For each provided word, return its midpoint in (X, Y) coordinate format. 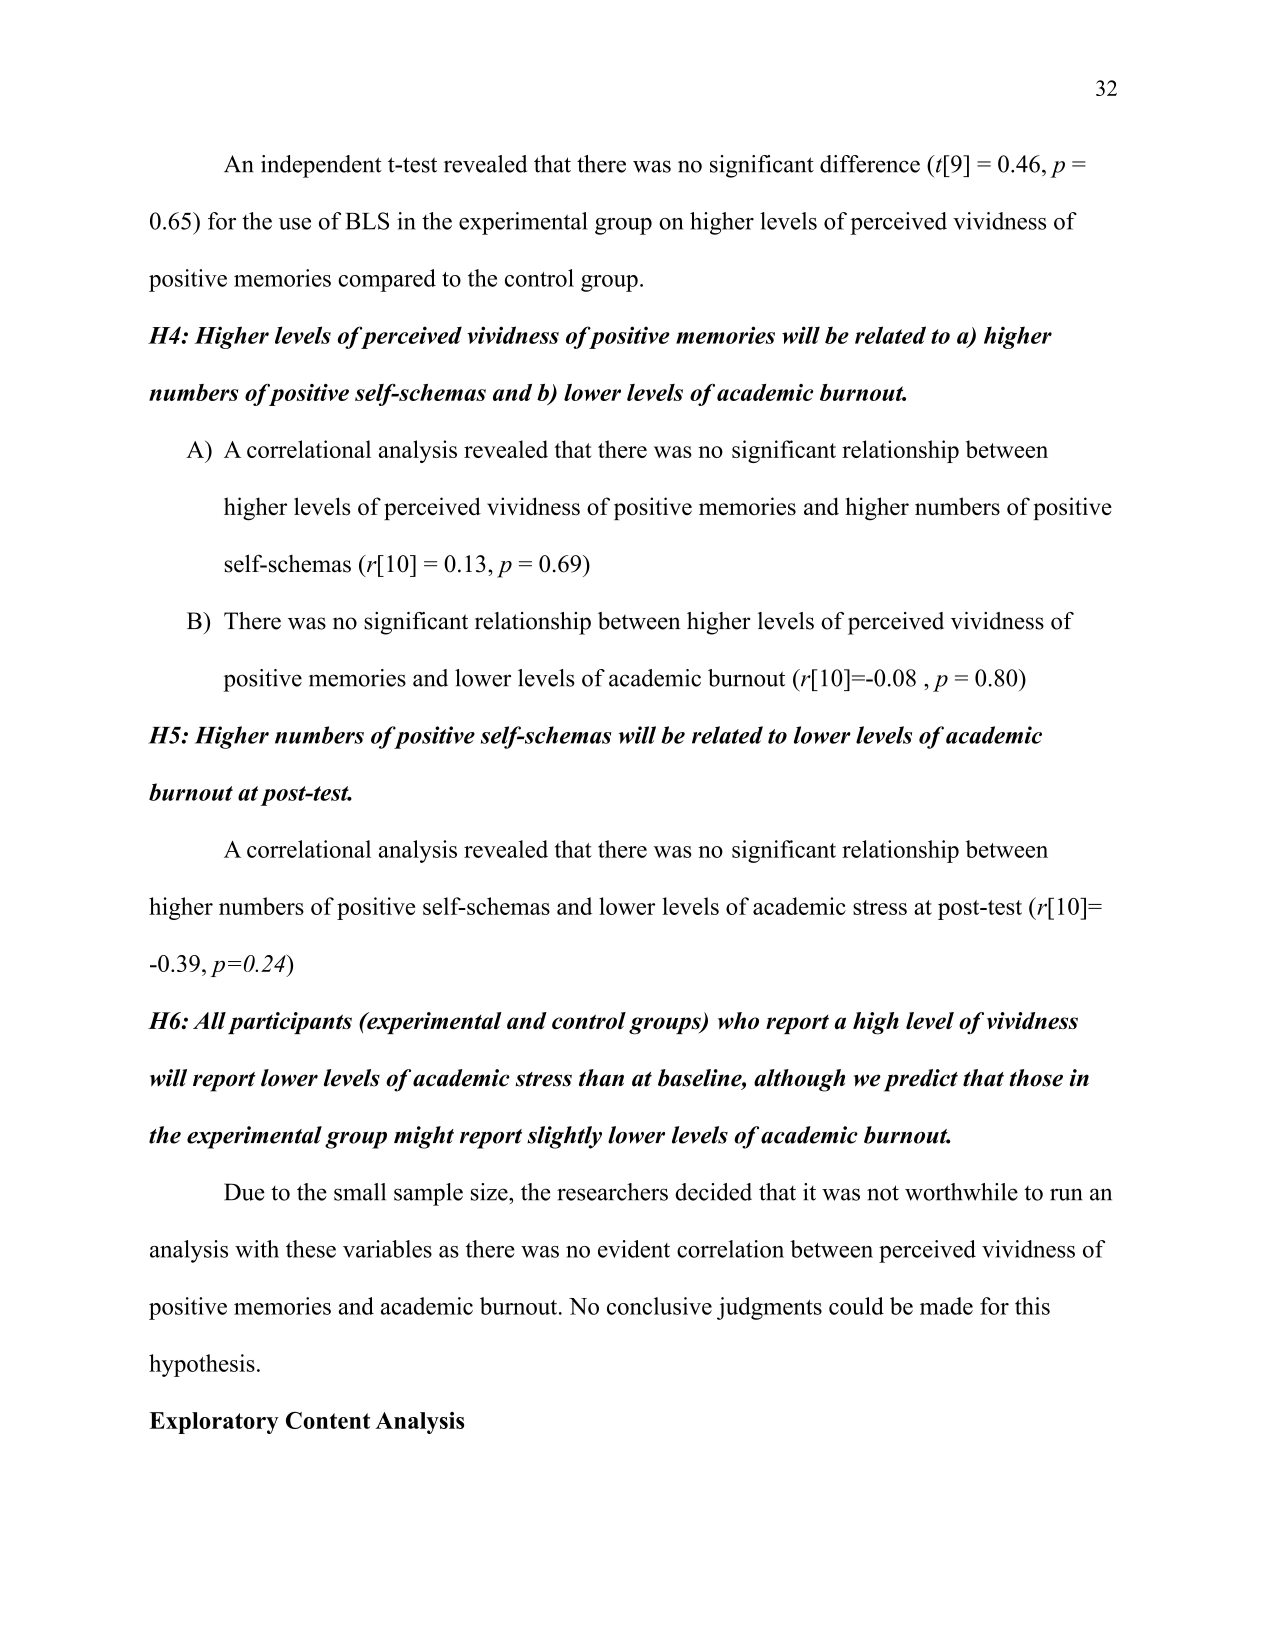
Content (328, 1420)
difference (870, 164)
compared (387, 280)
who (738, 1021)
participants (290, 1023)
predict (921, 1080)
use (295, 224)
